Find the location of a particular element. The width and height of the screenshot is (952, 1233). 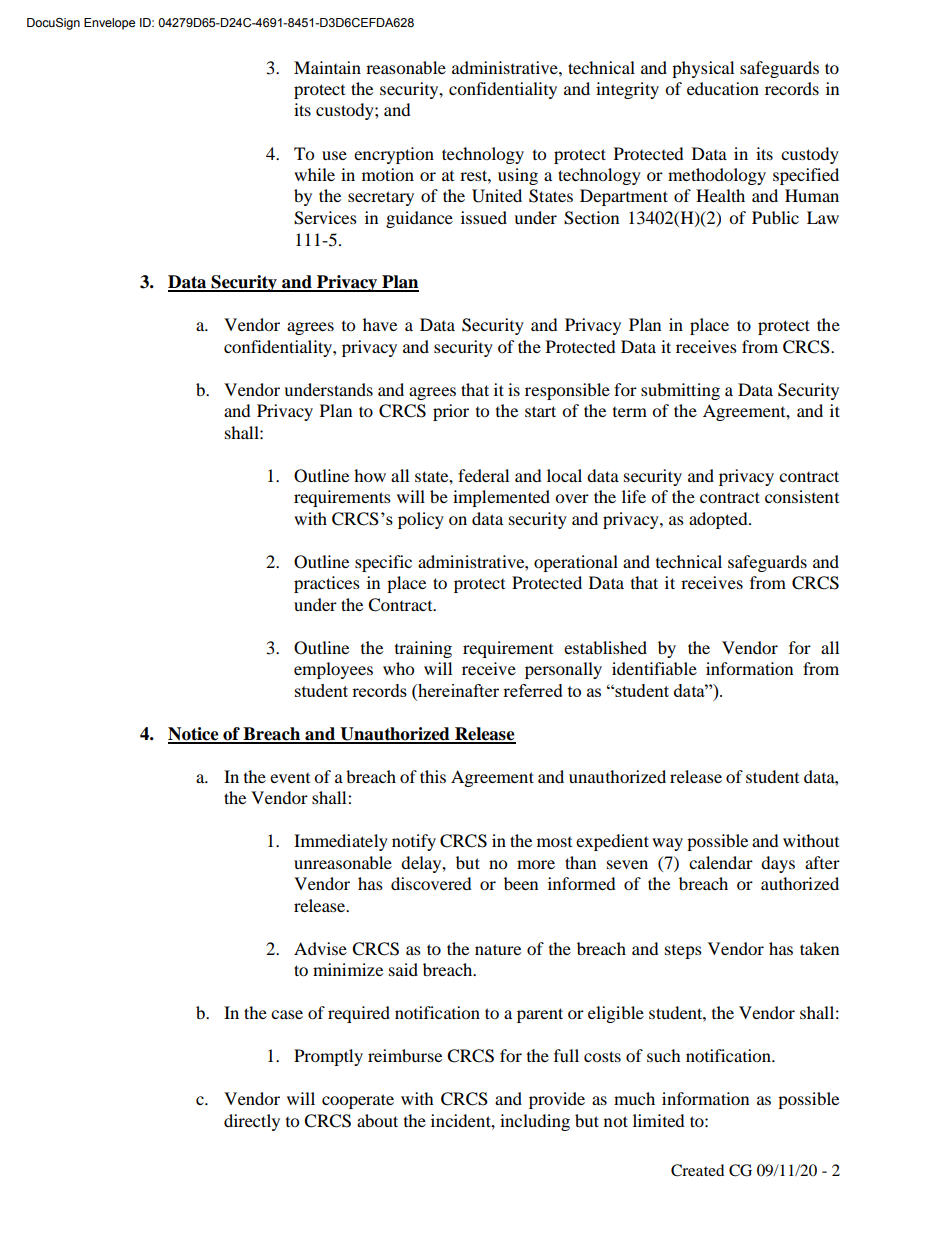

days is located at coordinates (778, 864).
